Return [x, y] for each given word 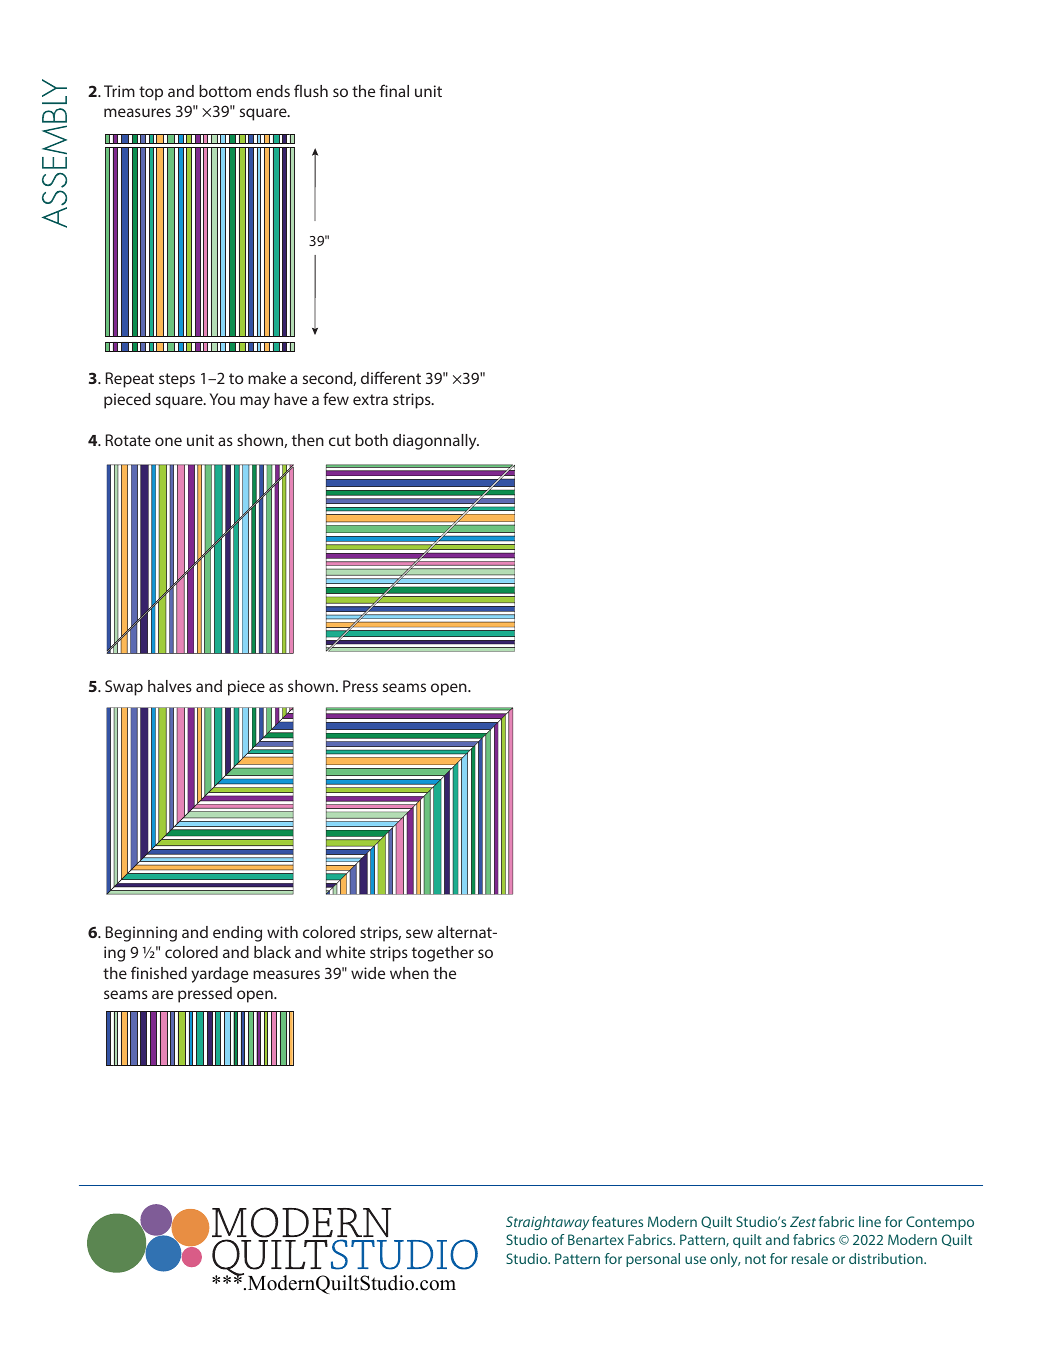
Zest [803, 1221]
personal [653, 1260]
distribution [887, 1258]
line [870, 1221]
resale [810, 1258]
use [695, 1260]
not [755, 1259]
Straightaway [547, 1223]
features [617, 1221]
